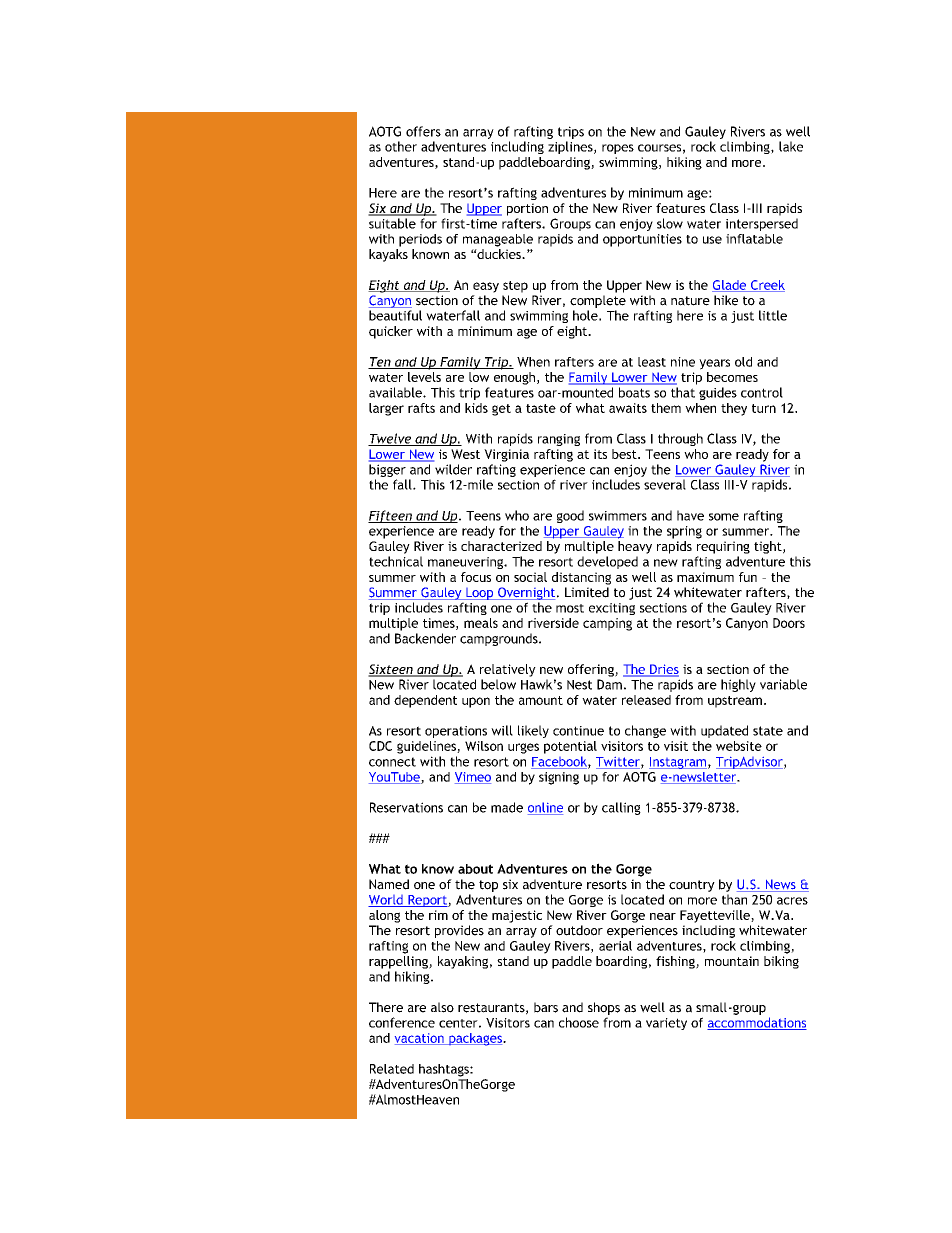 The height and width of the document is (1233, 952). What do you see at coordinates (427, 901) in the document?
I see `Report` at bounding box center [427, 901].
